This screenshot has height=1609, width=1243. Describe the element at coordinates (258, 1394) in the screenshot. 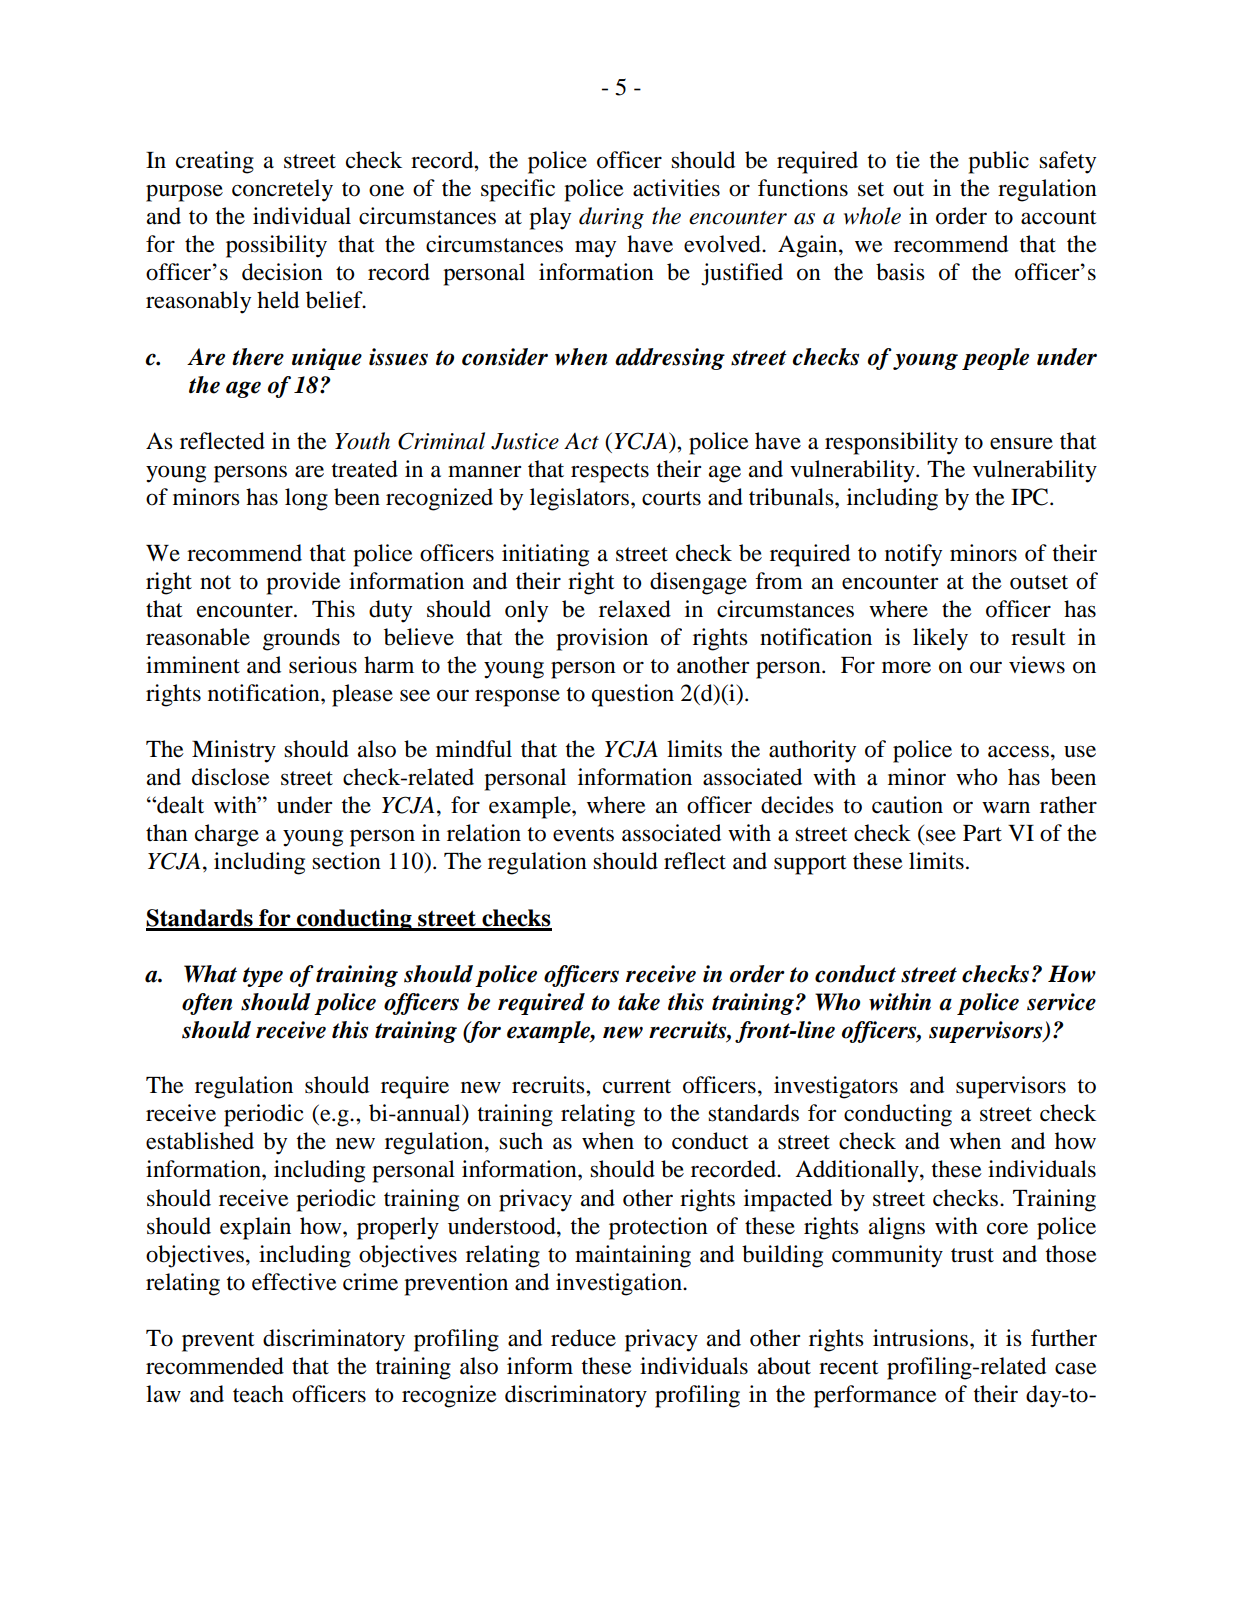

I see `teach` at that location.
